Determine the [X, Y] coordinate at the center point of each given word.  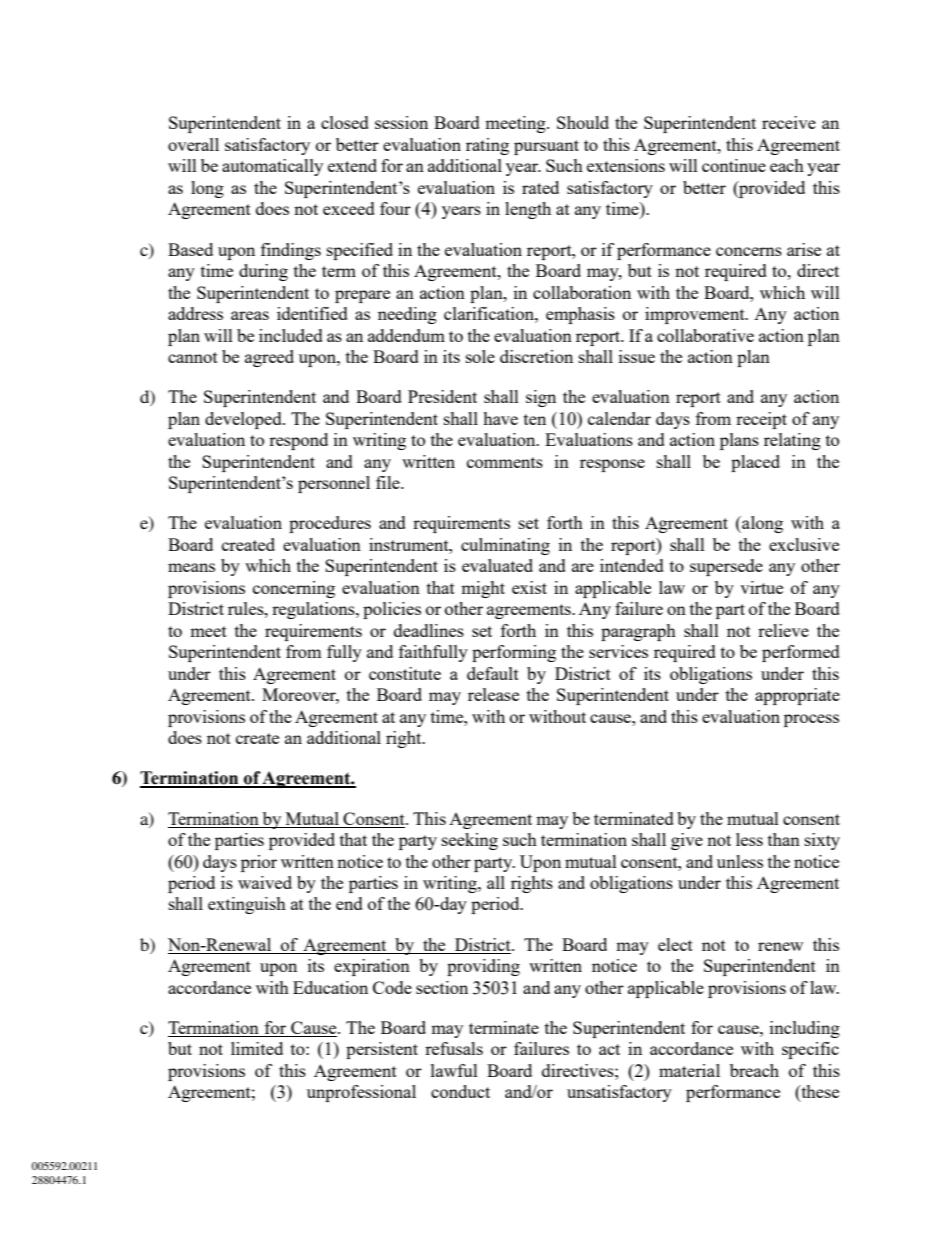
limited [257, 1048]
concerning [294, 589]
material [689, 1070]
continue [734, 165]
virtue [761, 587]
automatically [272, 167]
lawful [454, 1070]
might [483, 589]
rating [487, 146]
